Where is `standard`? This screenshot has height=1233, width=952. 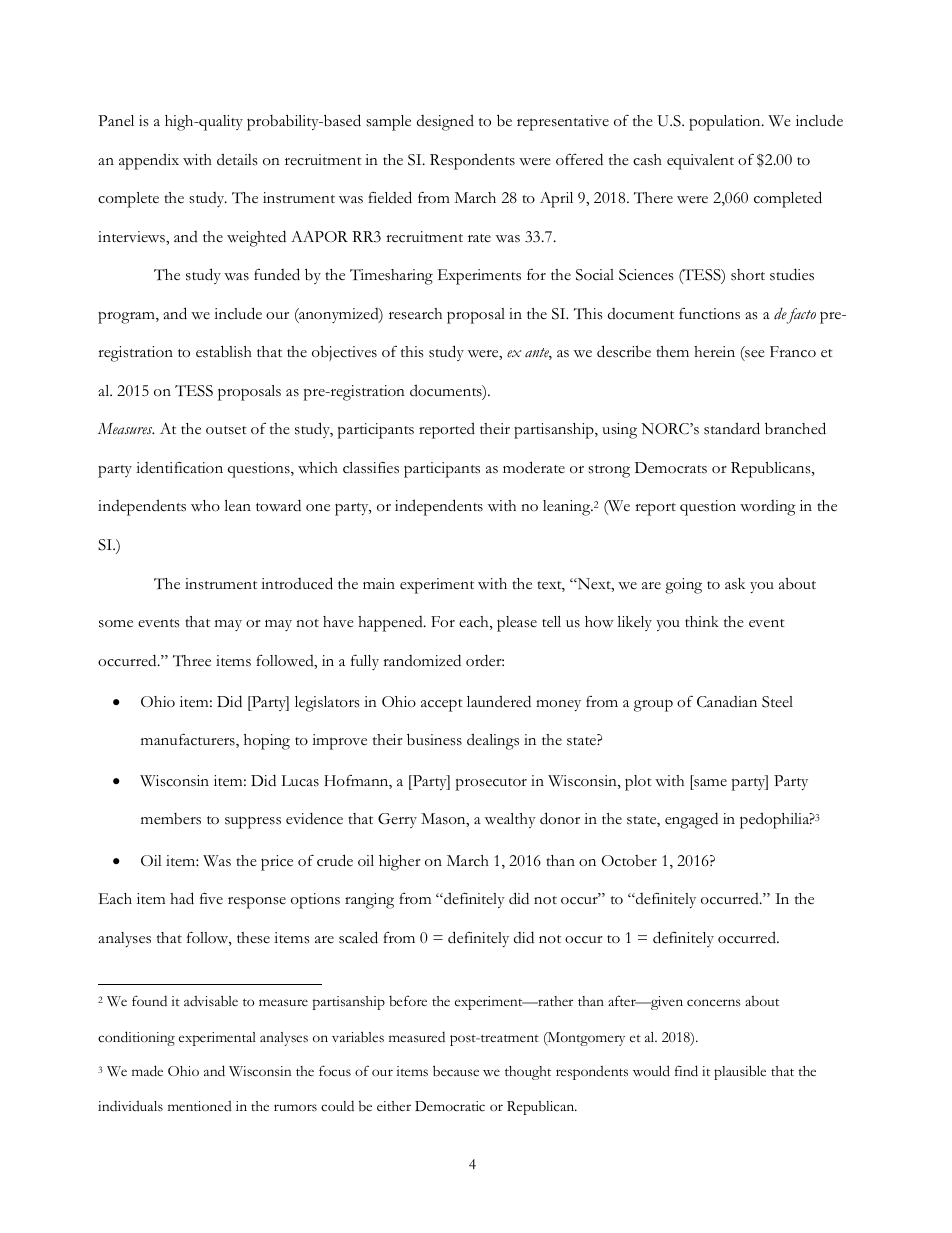 standard is located at coordinates (732, 428).
